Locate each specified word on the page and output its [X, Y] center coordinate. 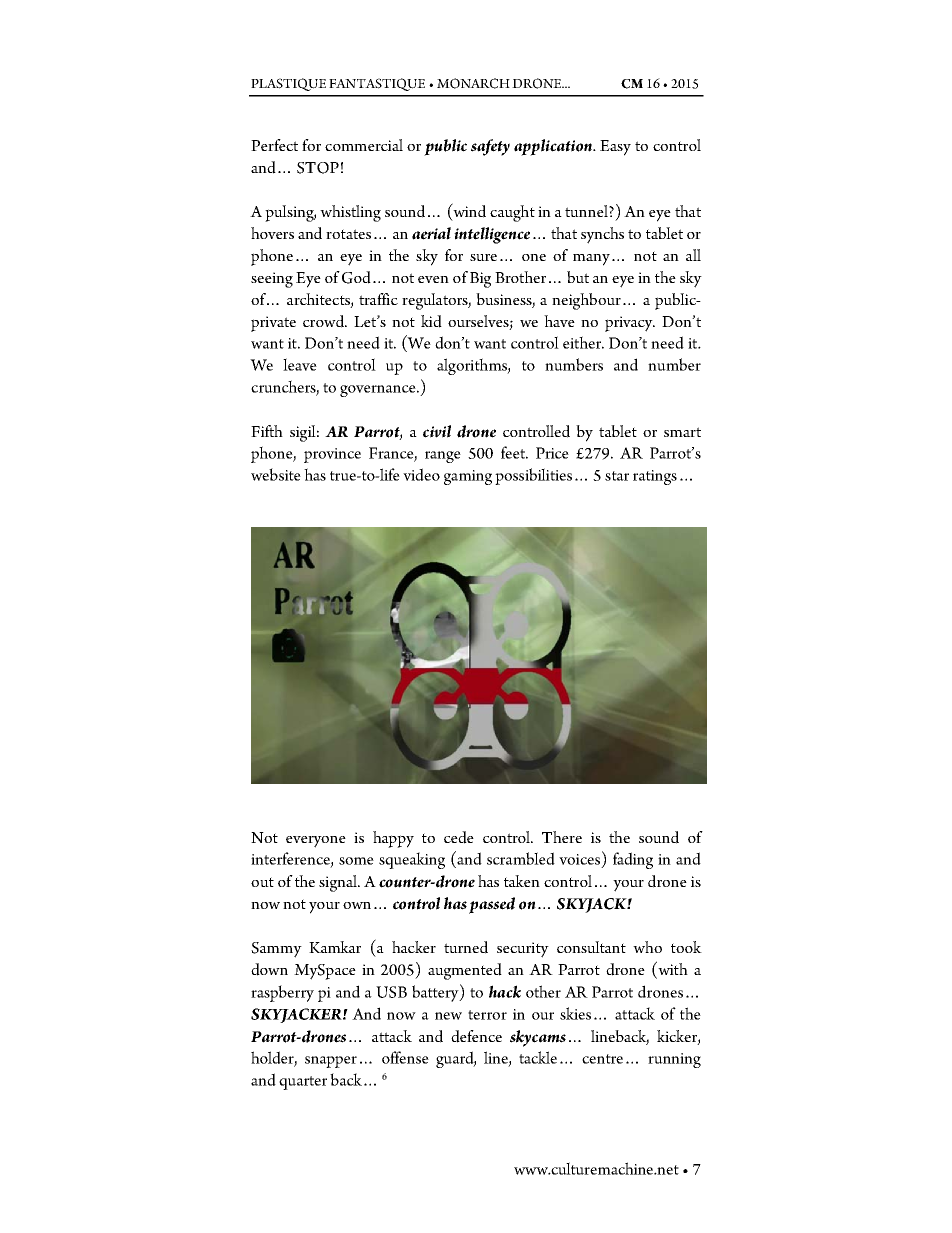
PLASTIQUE [288, 84]
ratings [655, 477]
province [332, 455]
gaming [468, 477]
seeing [272, 280]
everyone [316, 842]
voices [579, 859]
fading [633, 860]
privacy [630, 324]
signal [339, 883]
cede [459, 837]
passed [492, 905]
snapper [331, 1062]
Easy [615, 148]
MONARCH [473, 83]
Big [480, 280]
